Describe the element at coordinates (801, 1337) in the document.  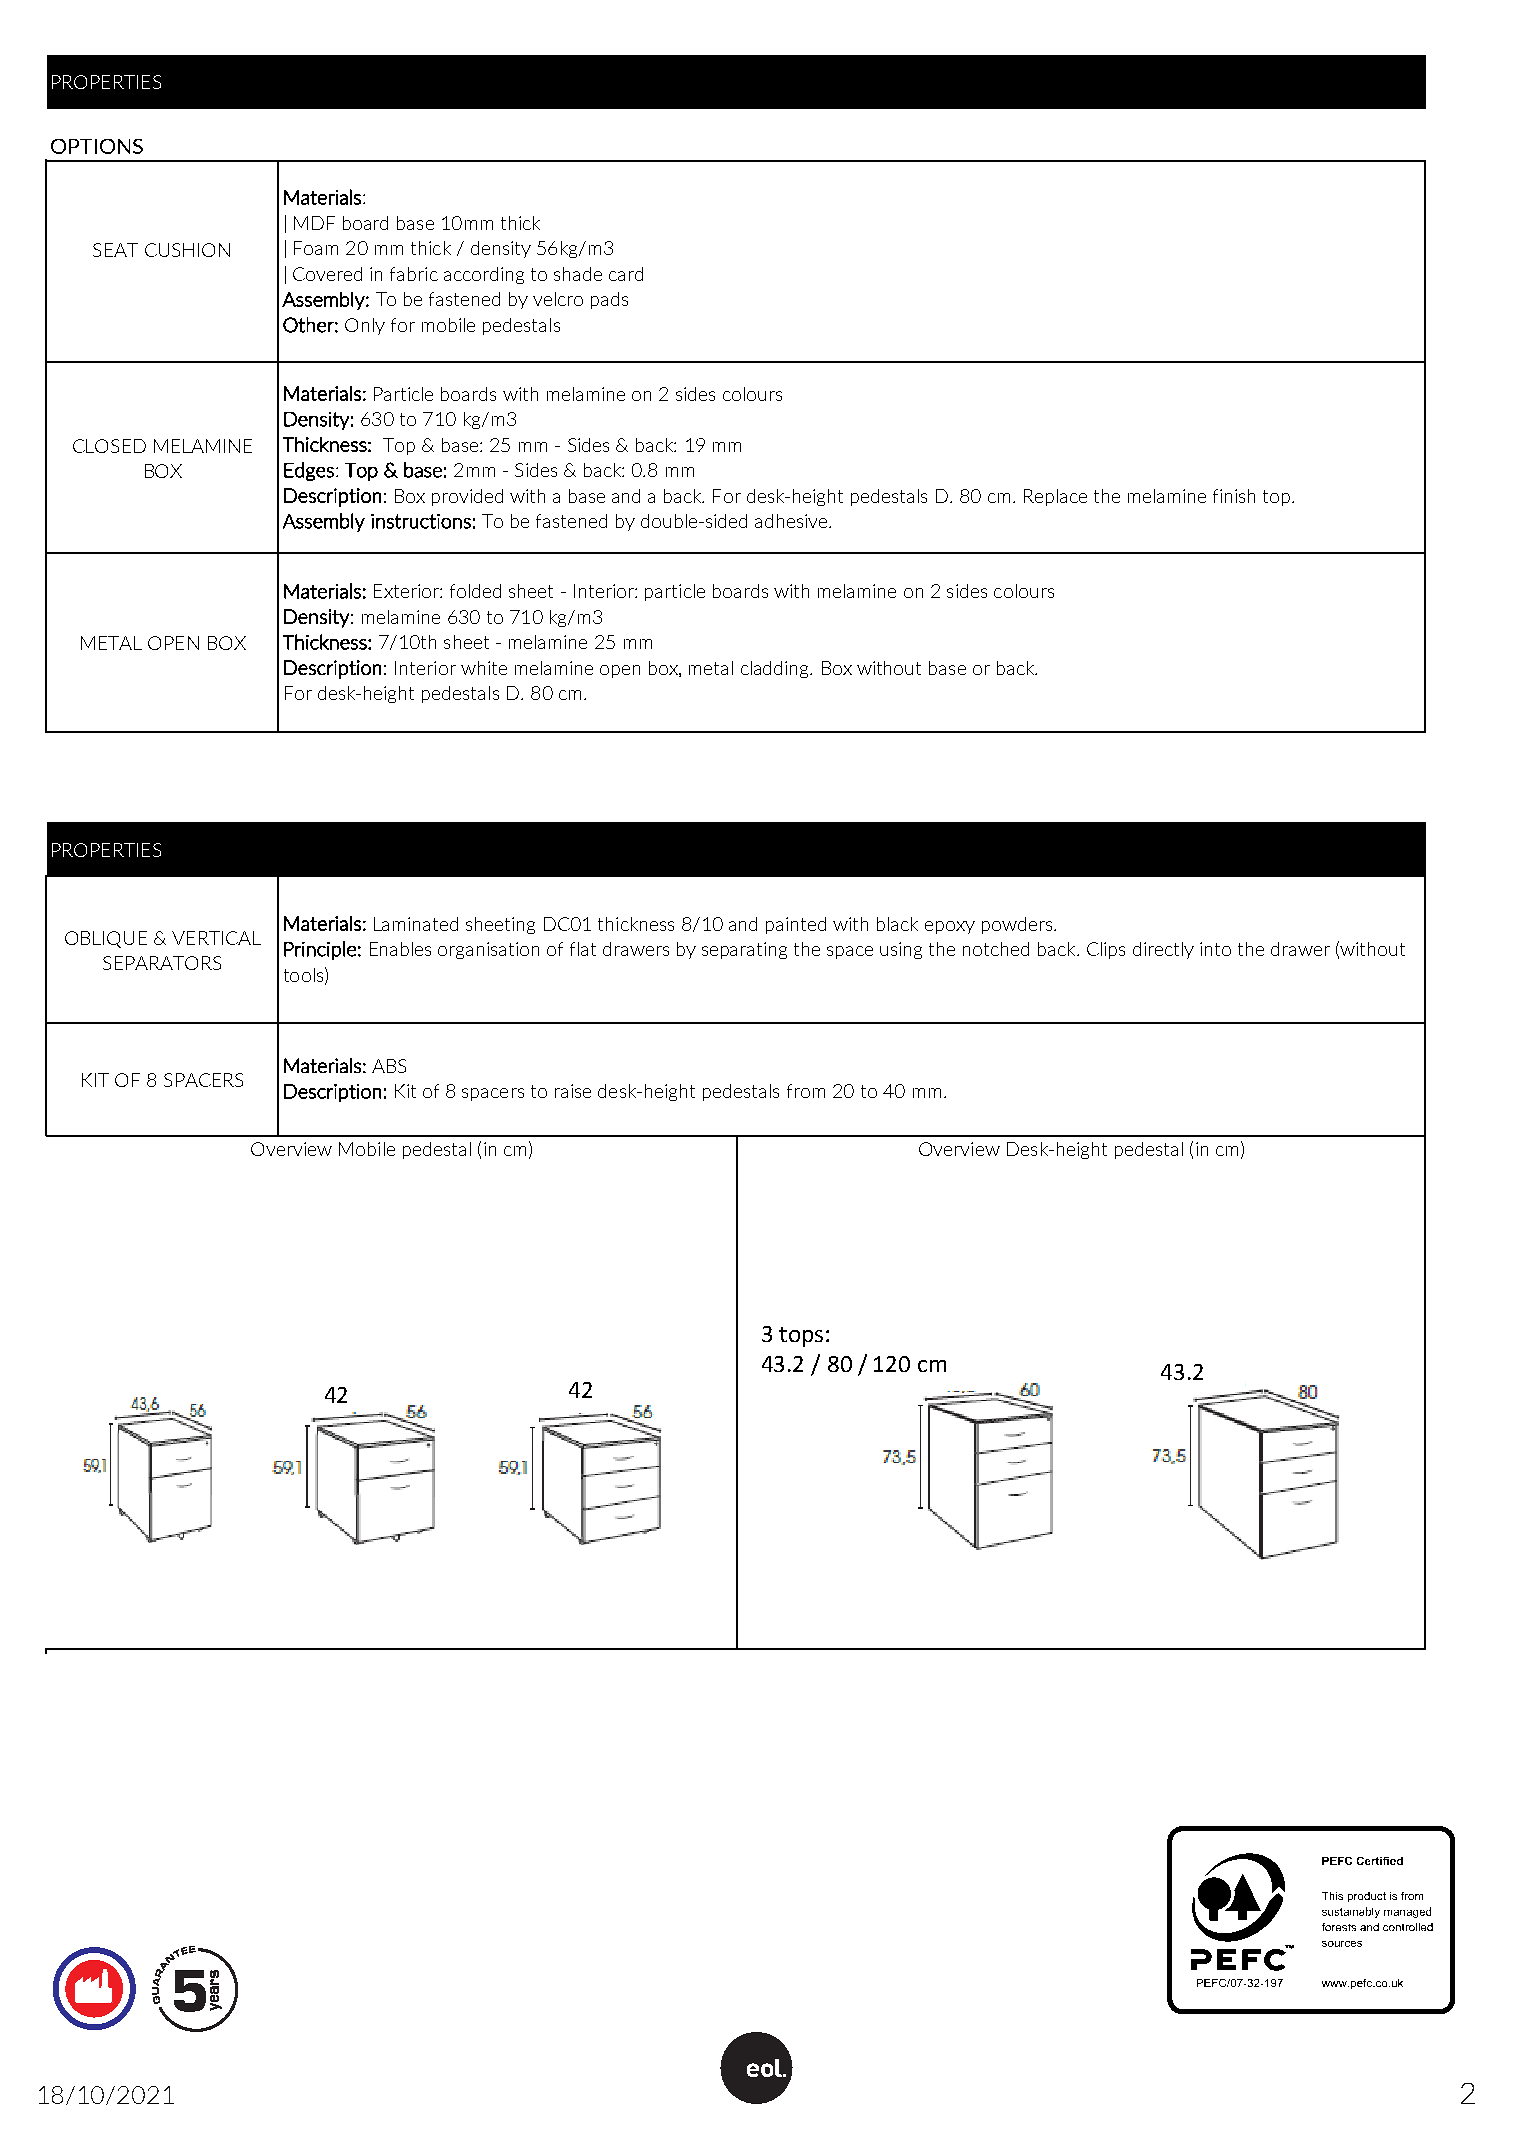
I see `tops` at that location.
